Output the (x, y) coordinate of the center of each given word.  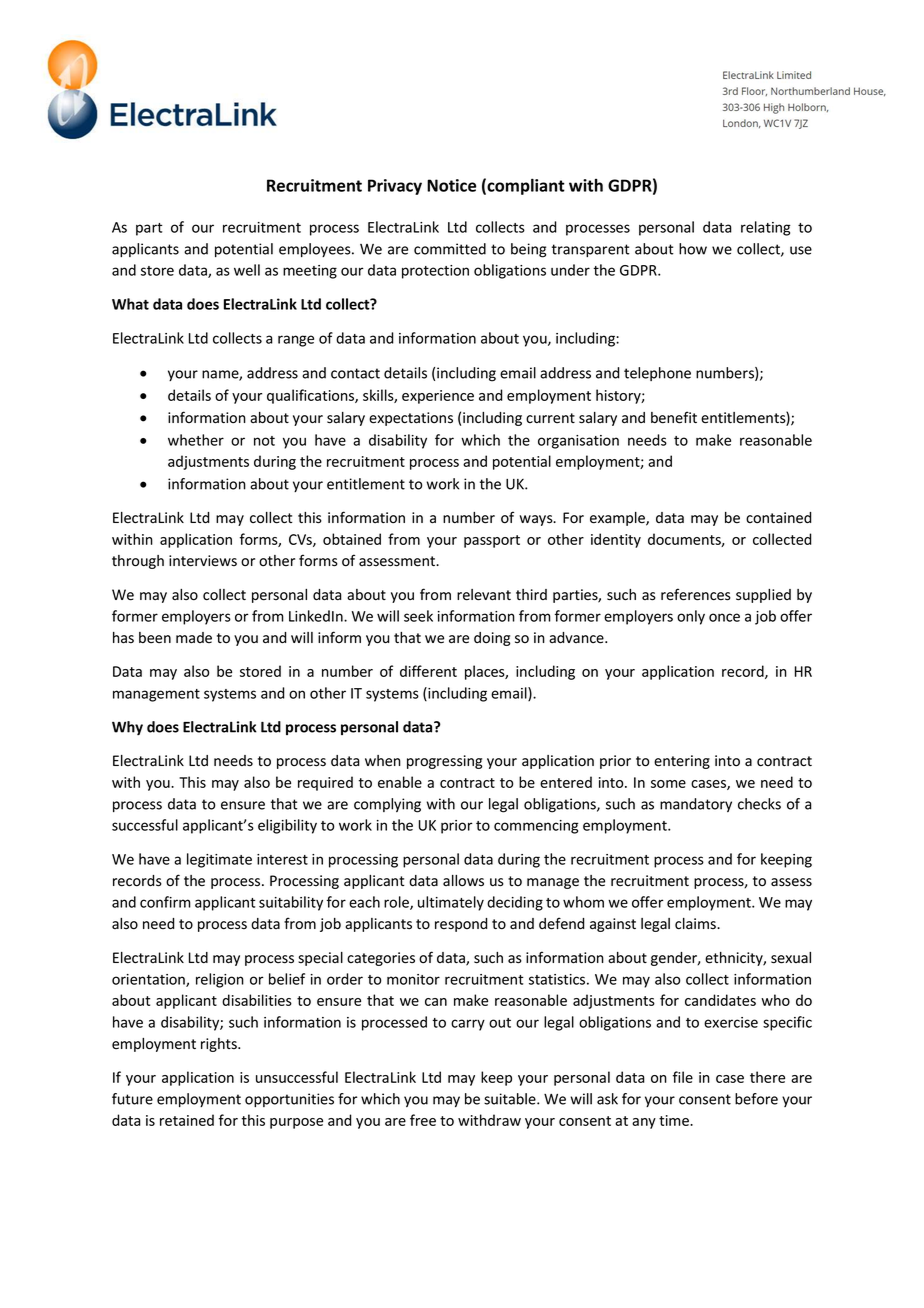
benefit (674, 417)
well (247, 270)
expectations (411, 419)
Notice (451, 185)
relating (766, 228)
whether (196, 440)
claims (696, 924)
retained (187, 1120)
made (194, 638)
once (724, 617)
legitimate (219, 860)
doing (492, 639)
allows (463, 881)
